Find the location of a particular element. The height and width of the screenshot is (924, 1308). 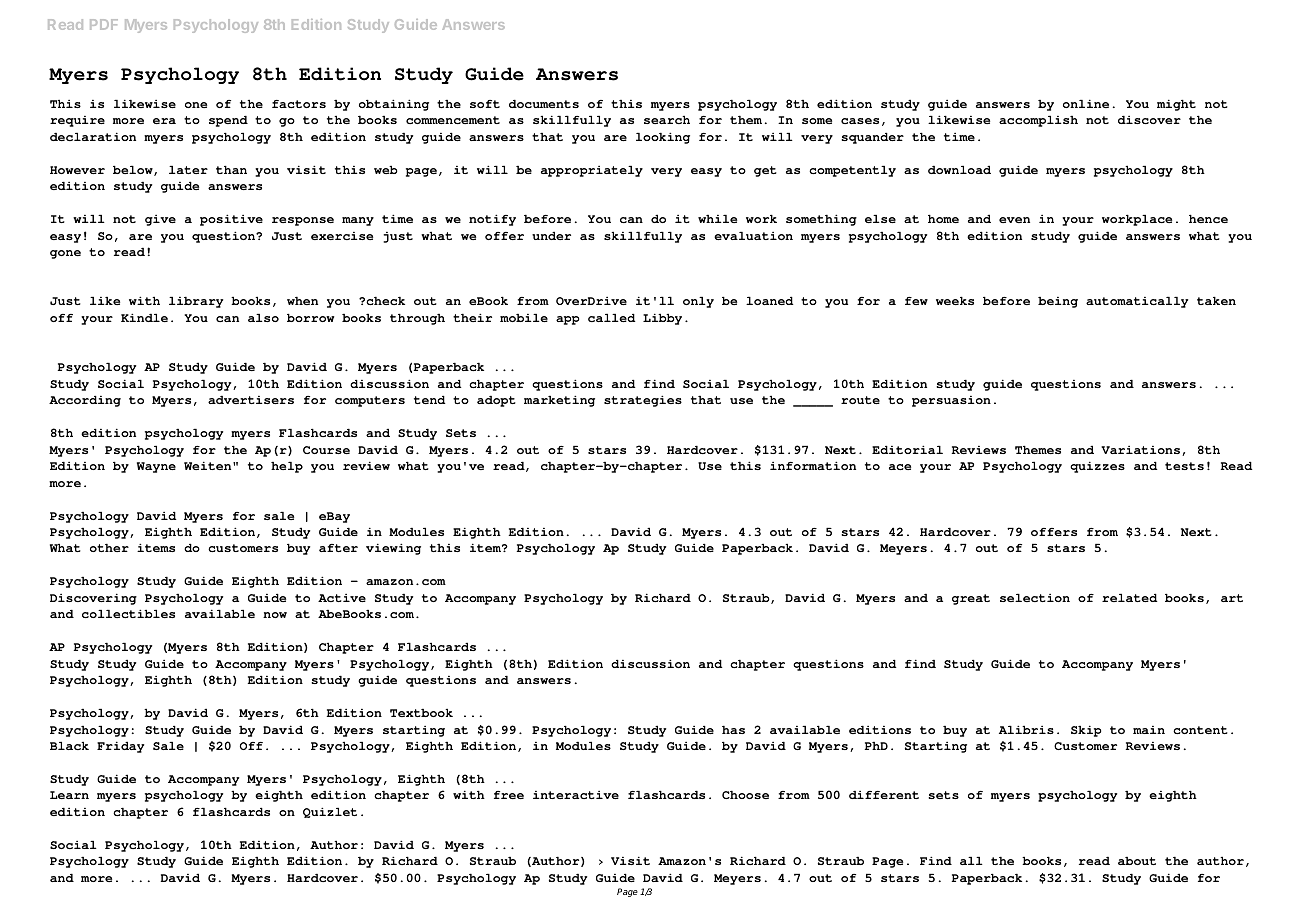

documents is located at coordinates (544, 103).
